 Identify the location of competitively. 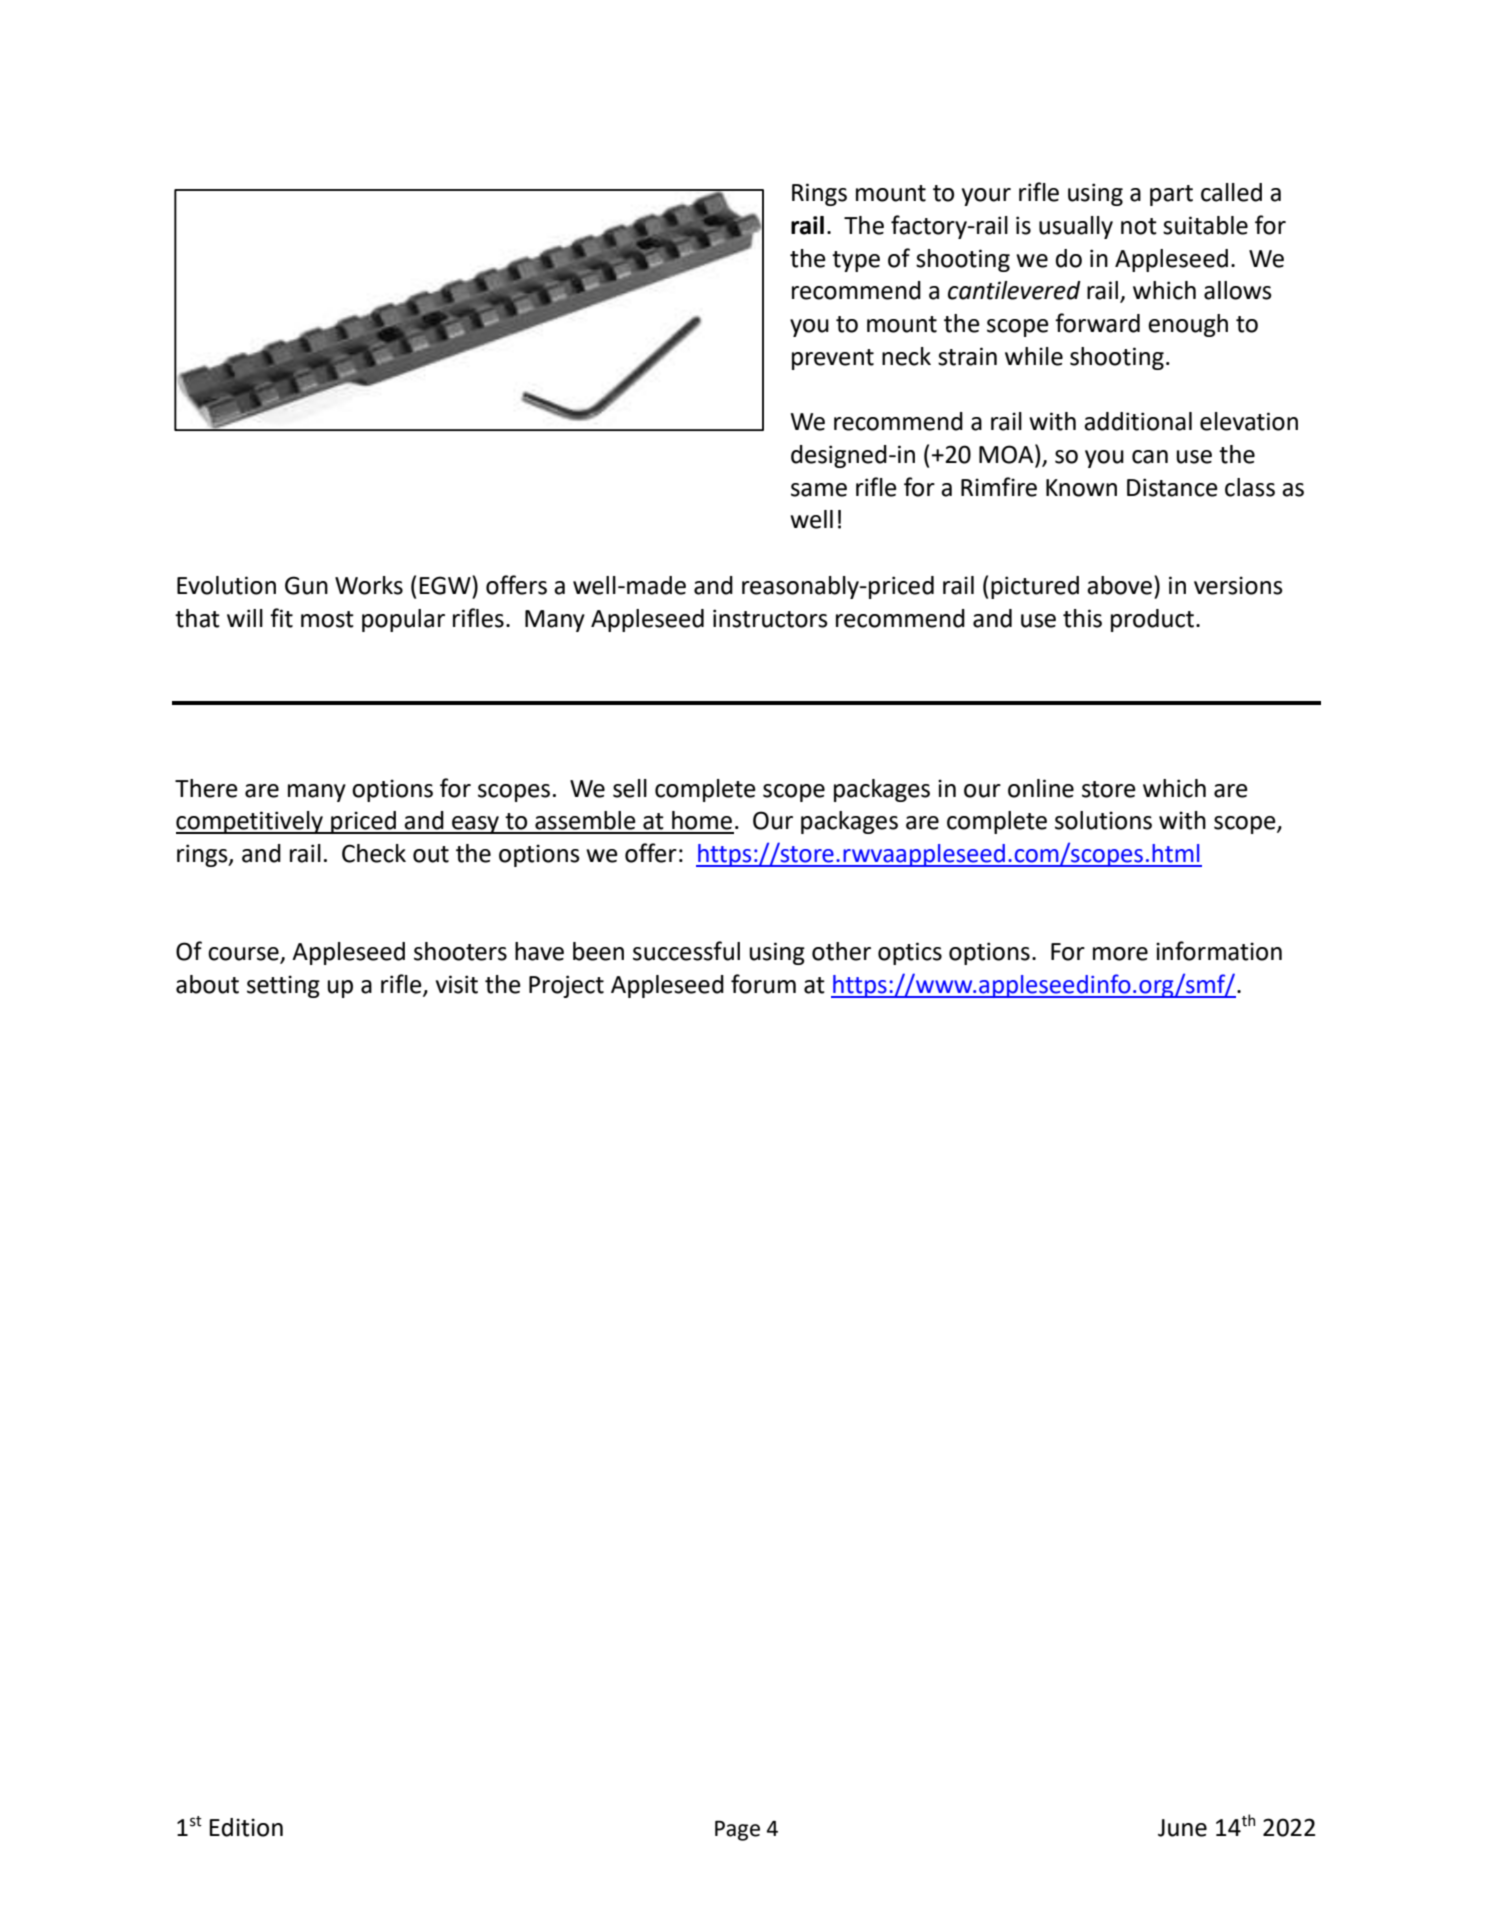
(250, 822).
